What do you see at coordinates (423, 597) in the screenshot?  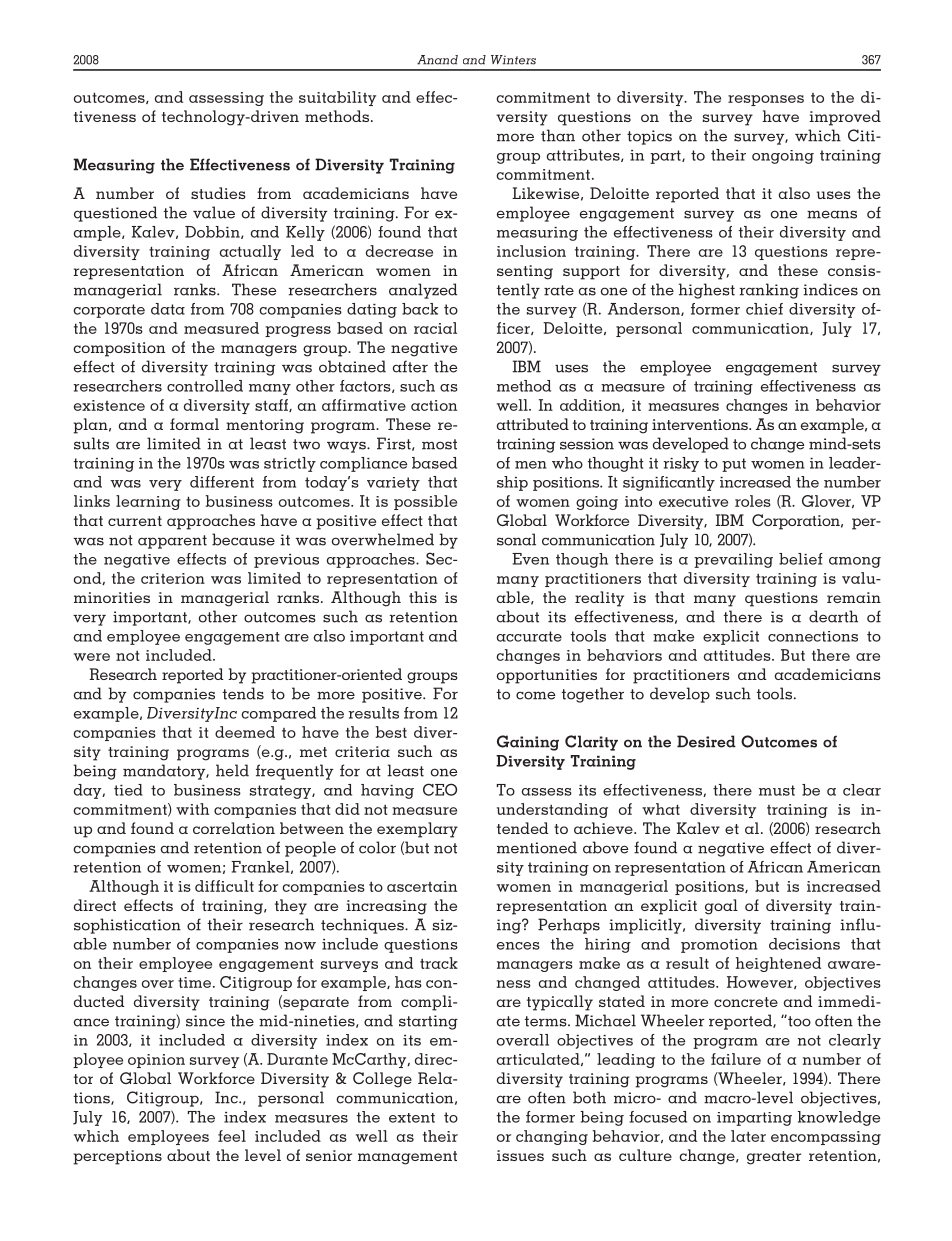 I see `this` at bounding box center [423, 597].
